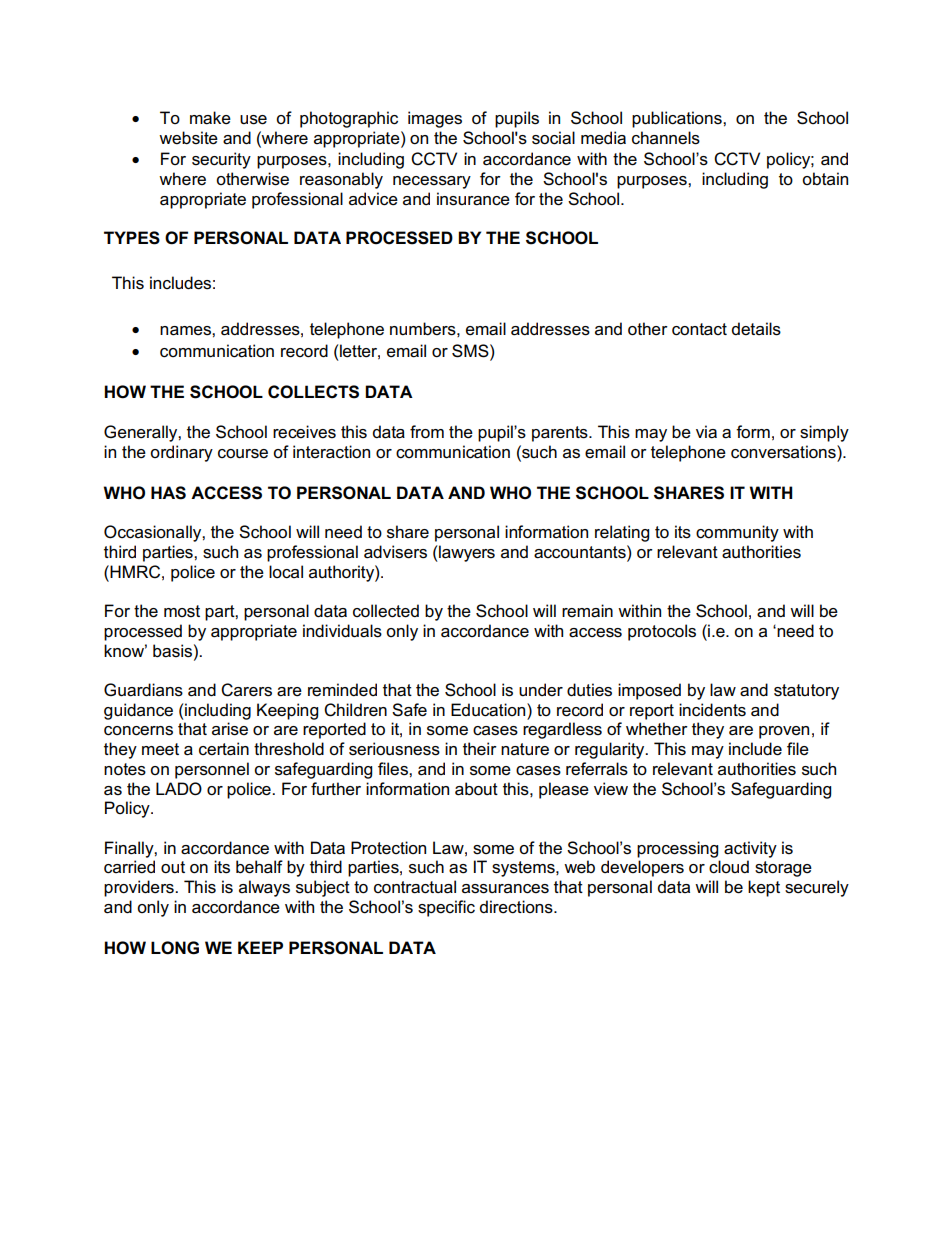 The width and height of the screenshot is (952, 1233). Describe the element at coordinates (756, 329) in the screenshot. I see `details` at that location.
